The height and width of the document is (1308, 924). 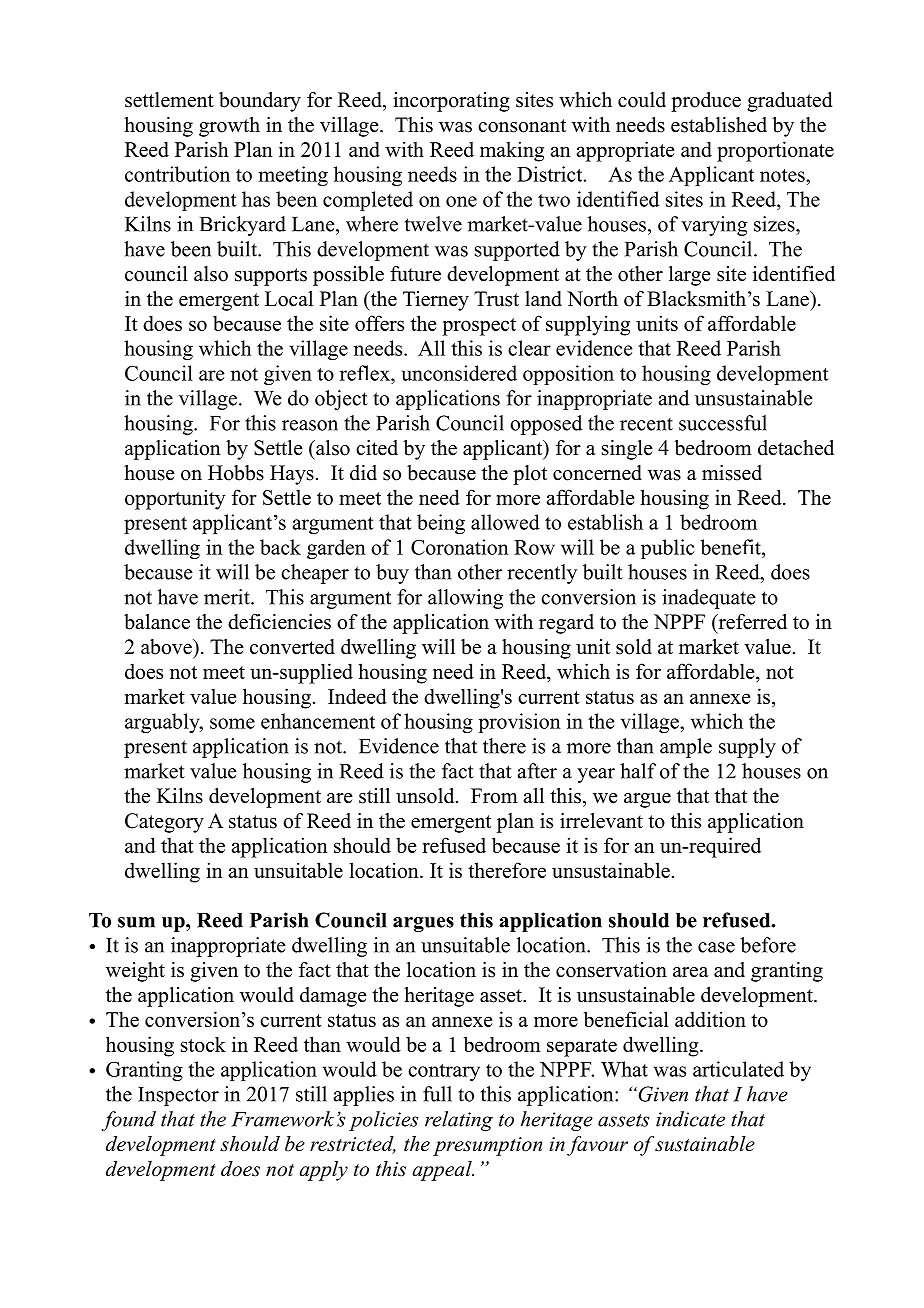 I want to click on prospect, so click(x=479, y=327).
